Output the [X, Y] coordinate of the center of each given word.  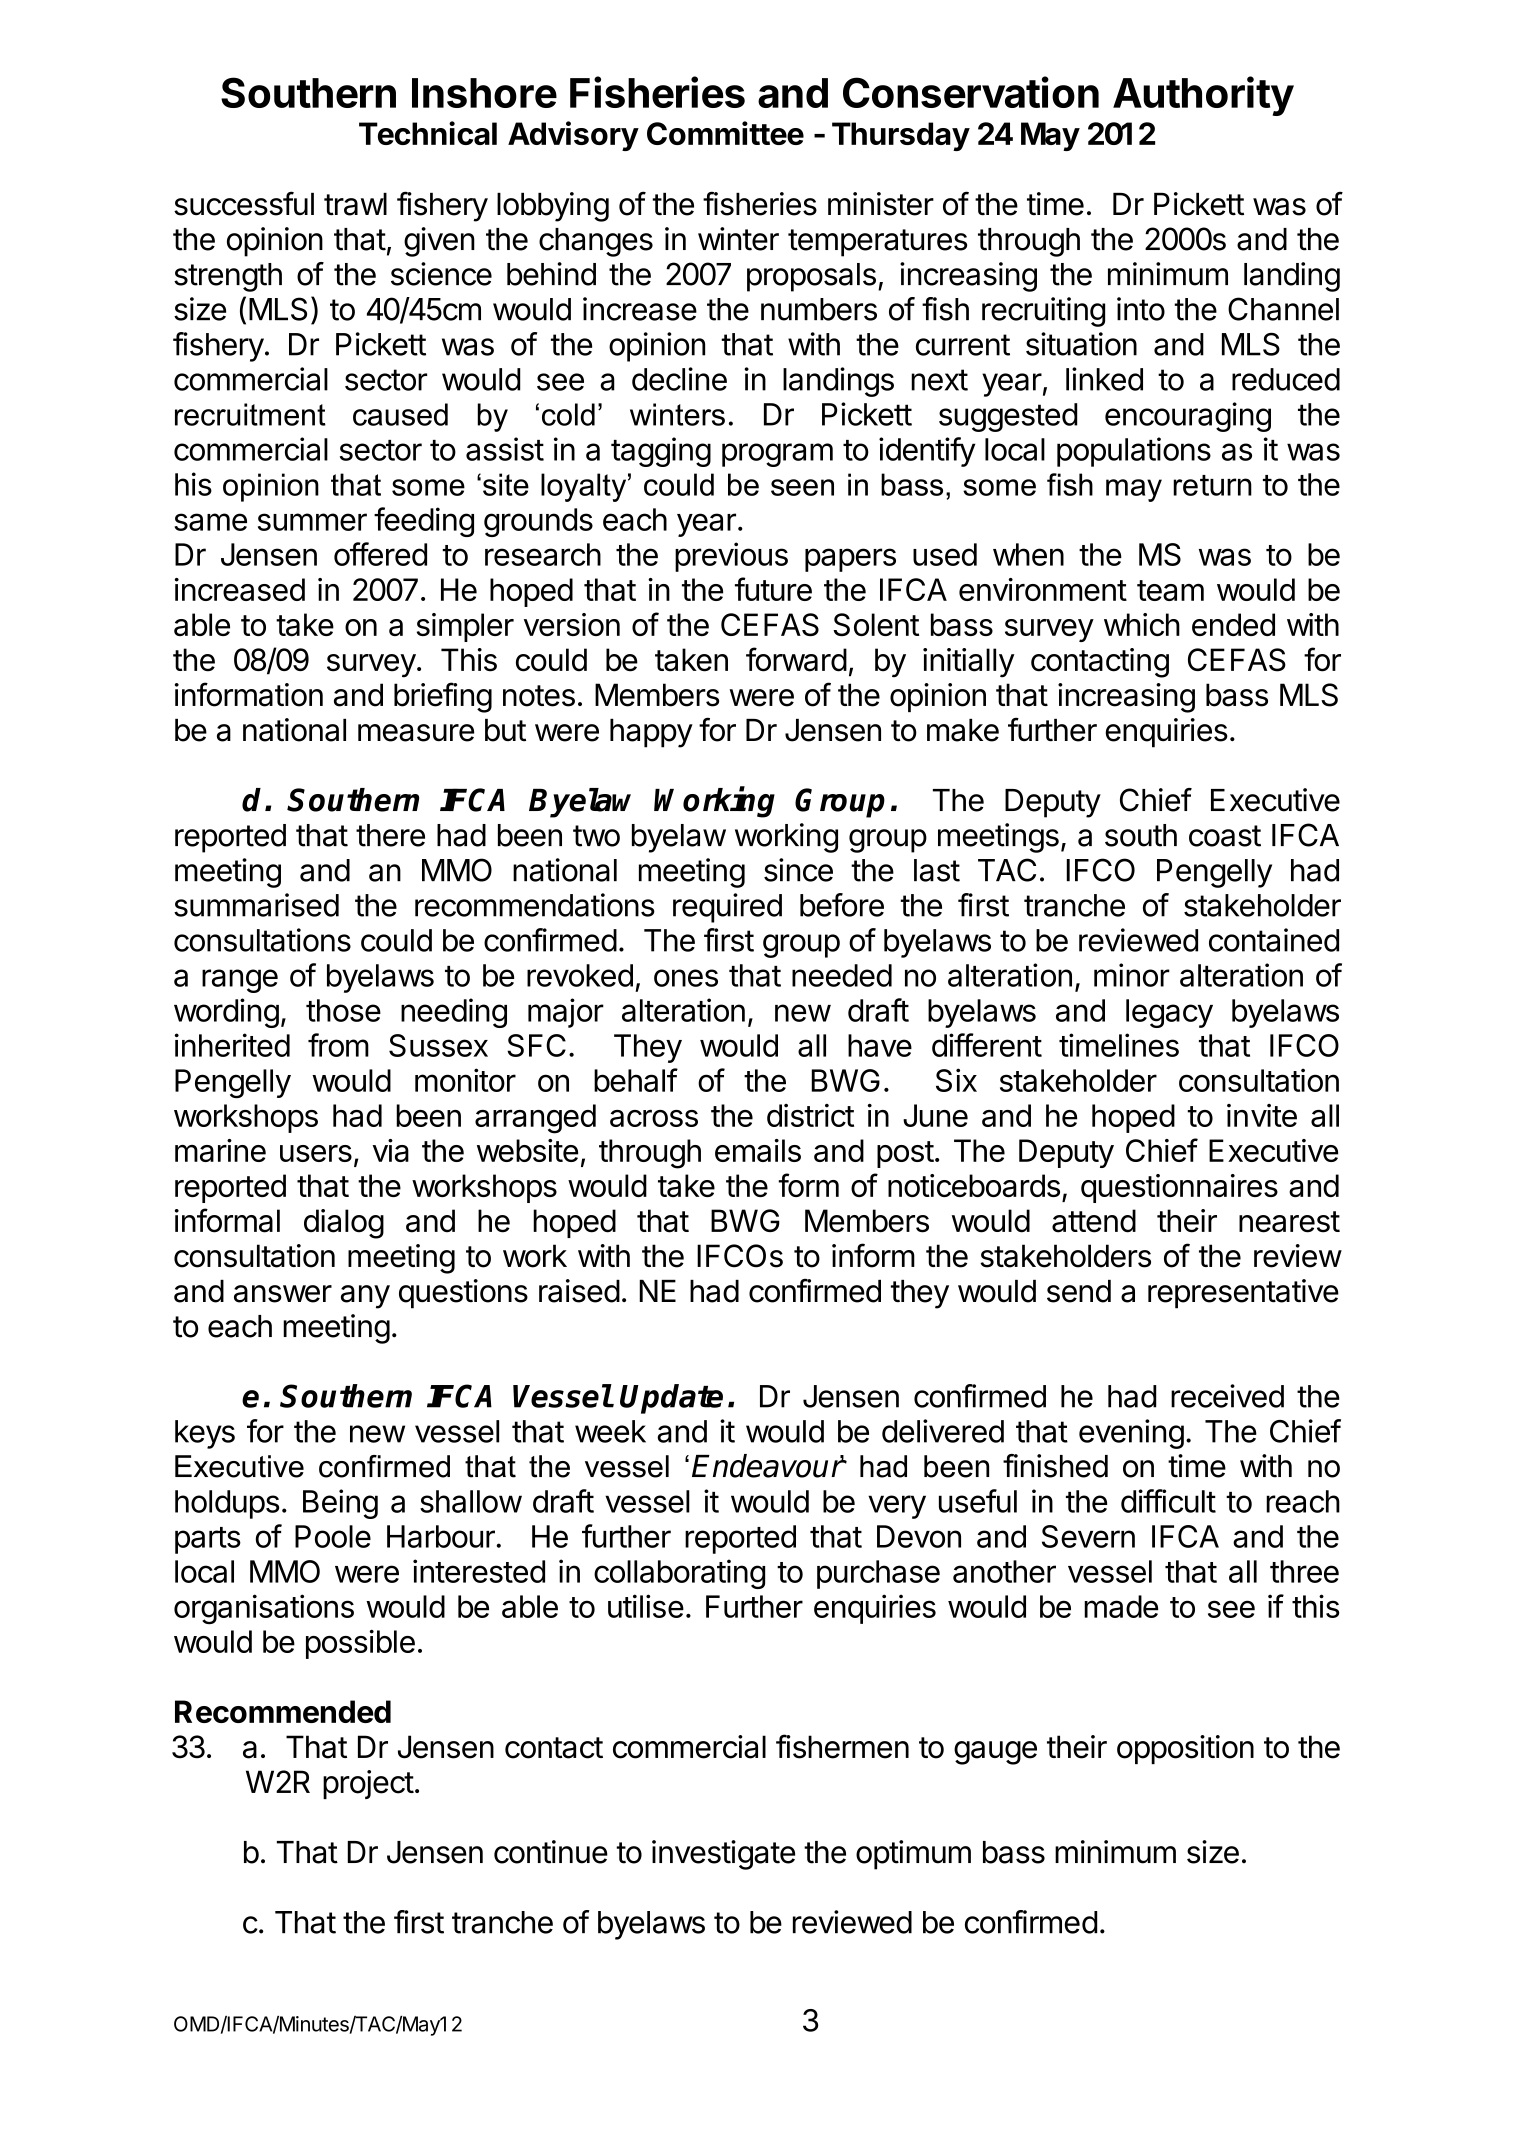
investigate [723, 1855]
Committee [725, 133]
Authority [1203, 96]
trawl [355, 204]
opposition [1185, 1749]
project [368, 1784]
